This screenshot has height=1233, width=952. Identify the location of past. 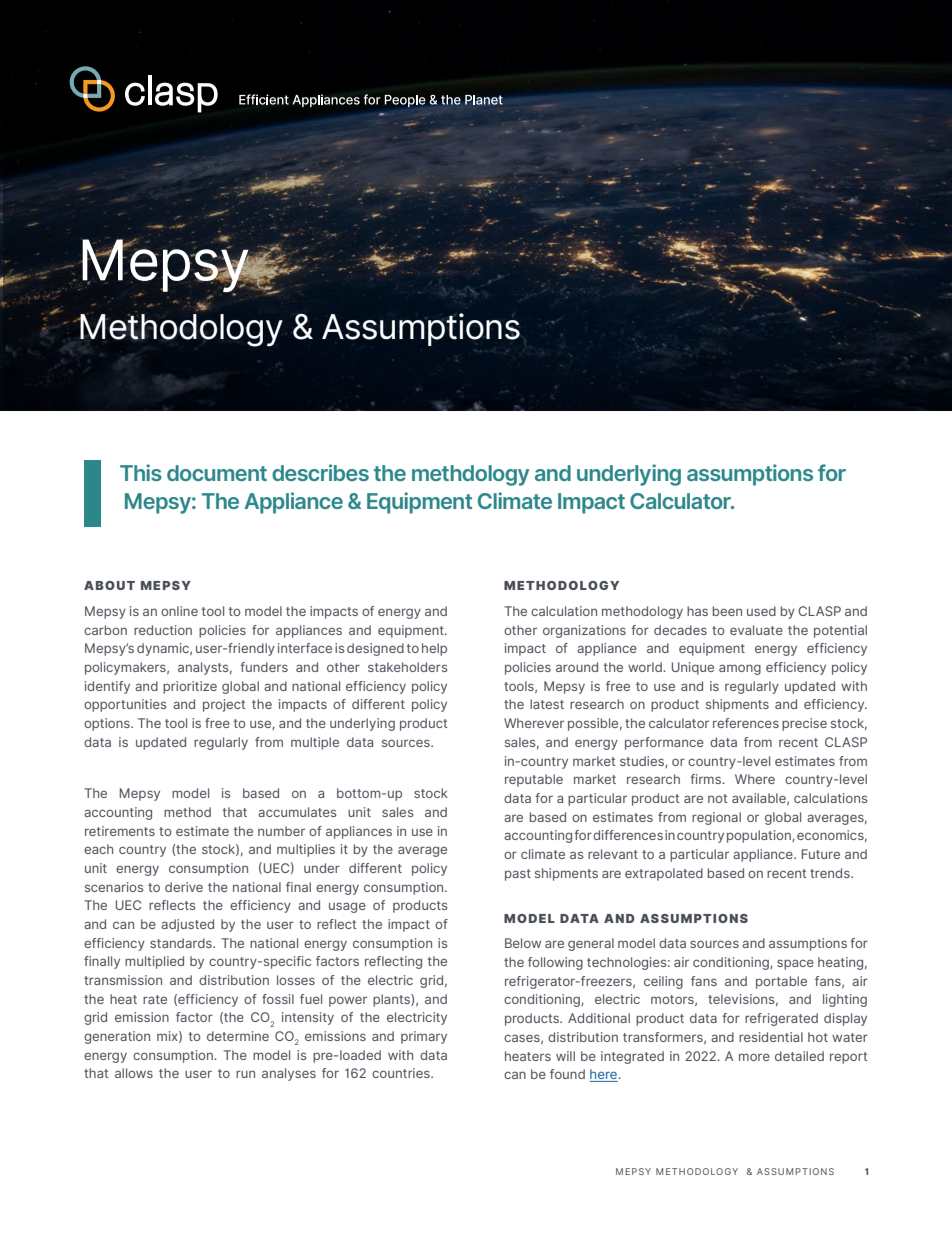
(518, 875).
